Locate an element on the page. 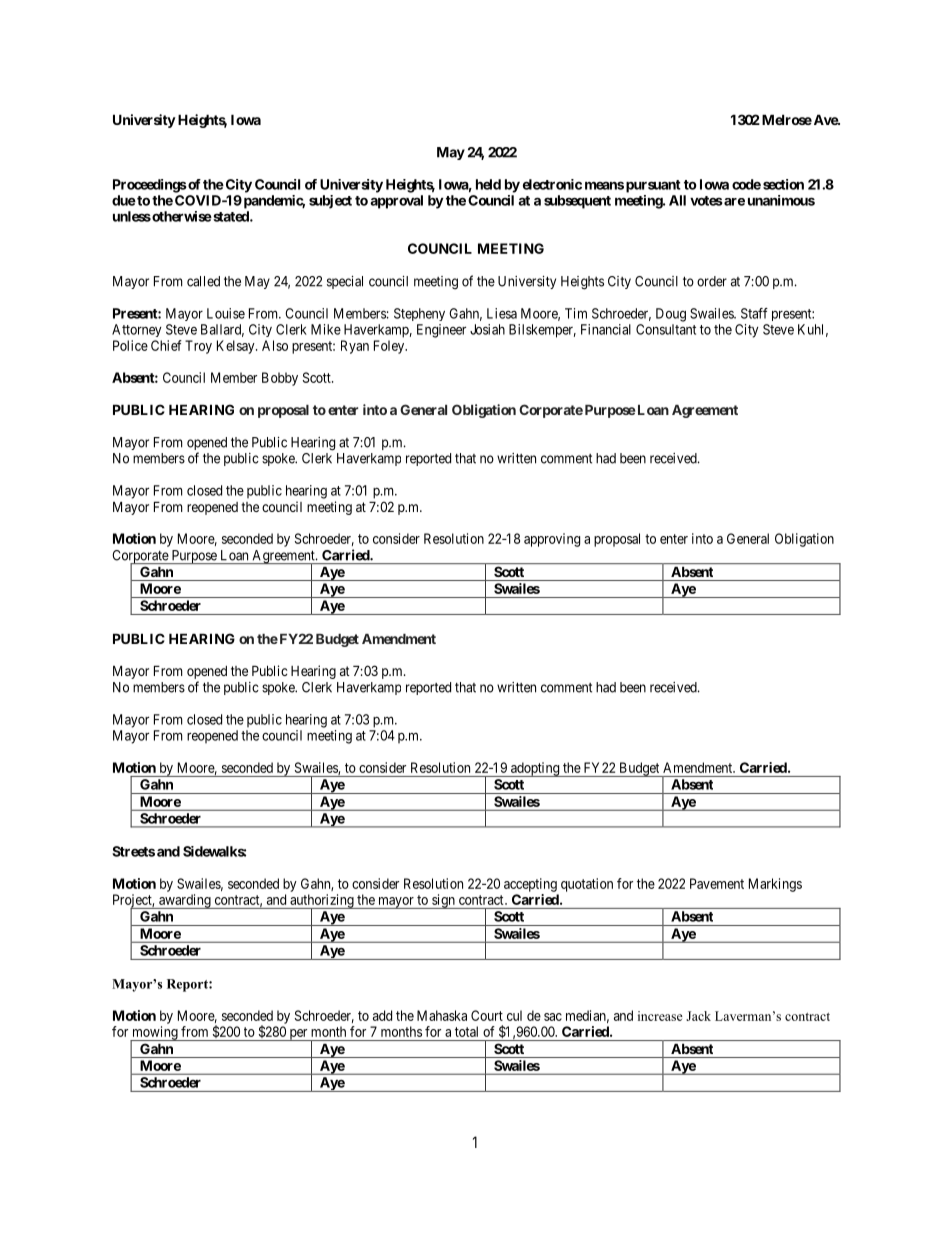 The height and width of the document is (1233, 952). approving is located at coordinates (552, 540).
